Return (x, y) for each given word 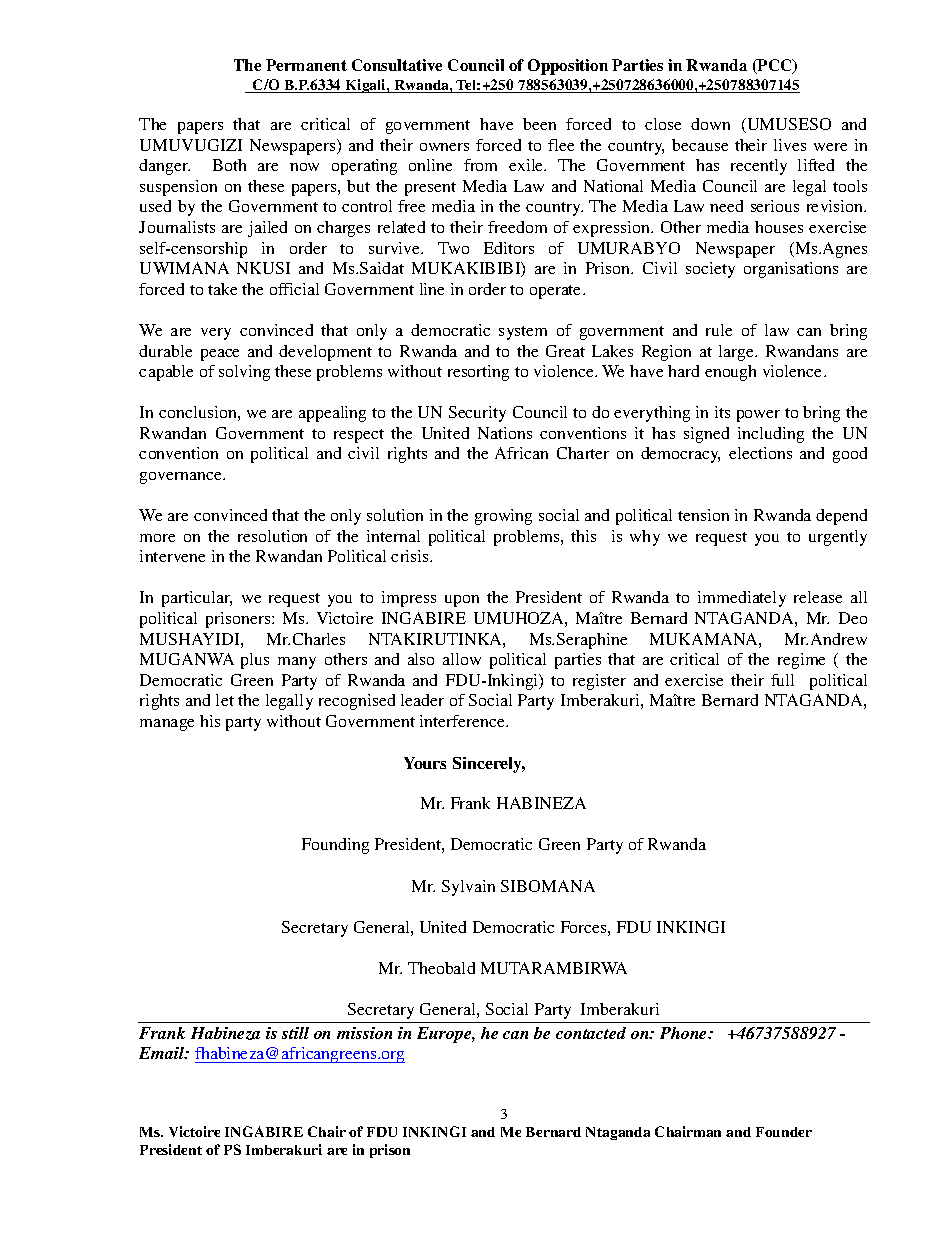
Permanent (306, 65)
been (539, 124)
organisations (791, 270)
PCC (775, 66)
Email (163, 1053)
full (782, 680)
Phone (685, 1033)
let (225, 700)
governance (182, 478)
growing (503, 517)
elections (760, 453)
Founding (335, 846)
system (523, 333)
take (222, 289)
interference (463, 721)
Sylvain (468, 888)
